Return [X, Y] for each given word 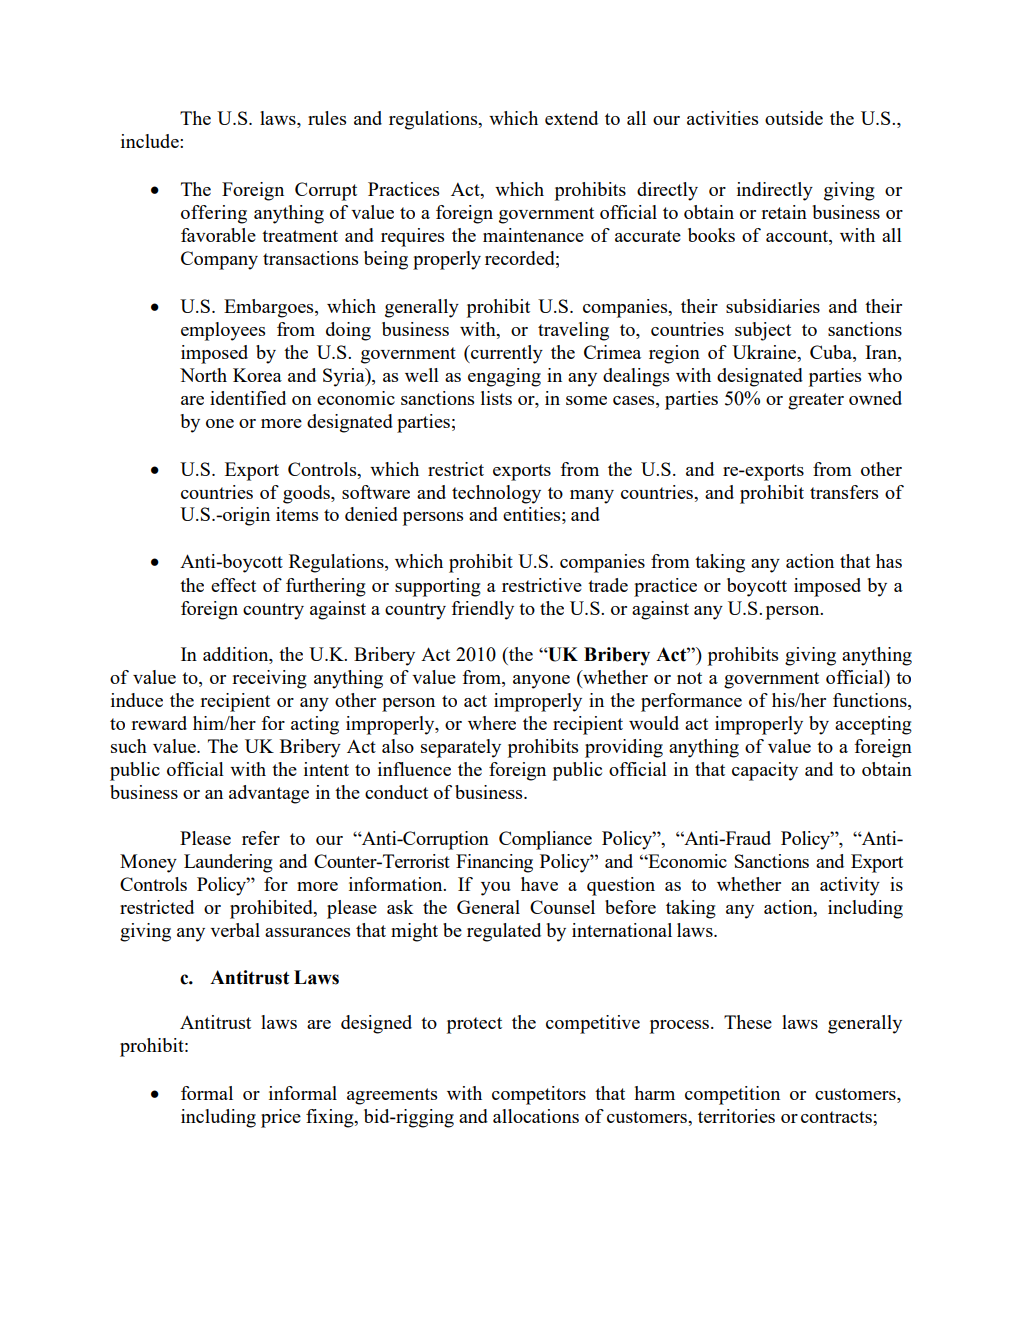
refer [261, 838]
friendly [482, 610]
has [889, 561]
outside [794, 118]
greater [816, 401]
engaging [504, 377]
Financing [494, 863]
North [203, 375]
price [281, 1118]
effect [233, 585]
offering [214, 214]
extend [571, 118]
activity [850, 886]
